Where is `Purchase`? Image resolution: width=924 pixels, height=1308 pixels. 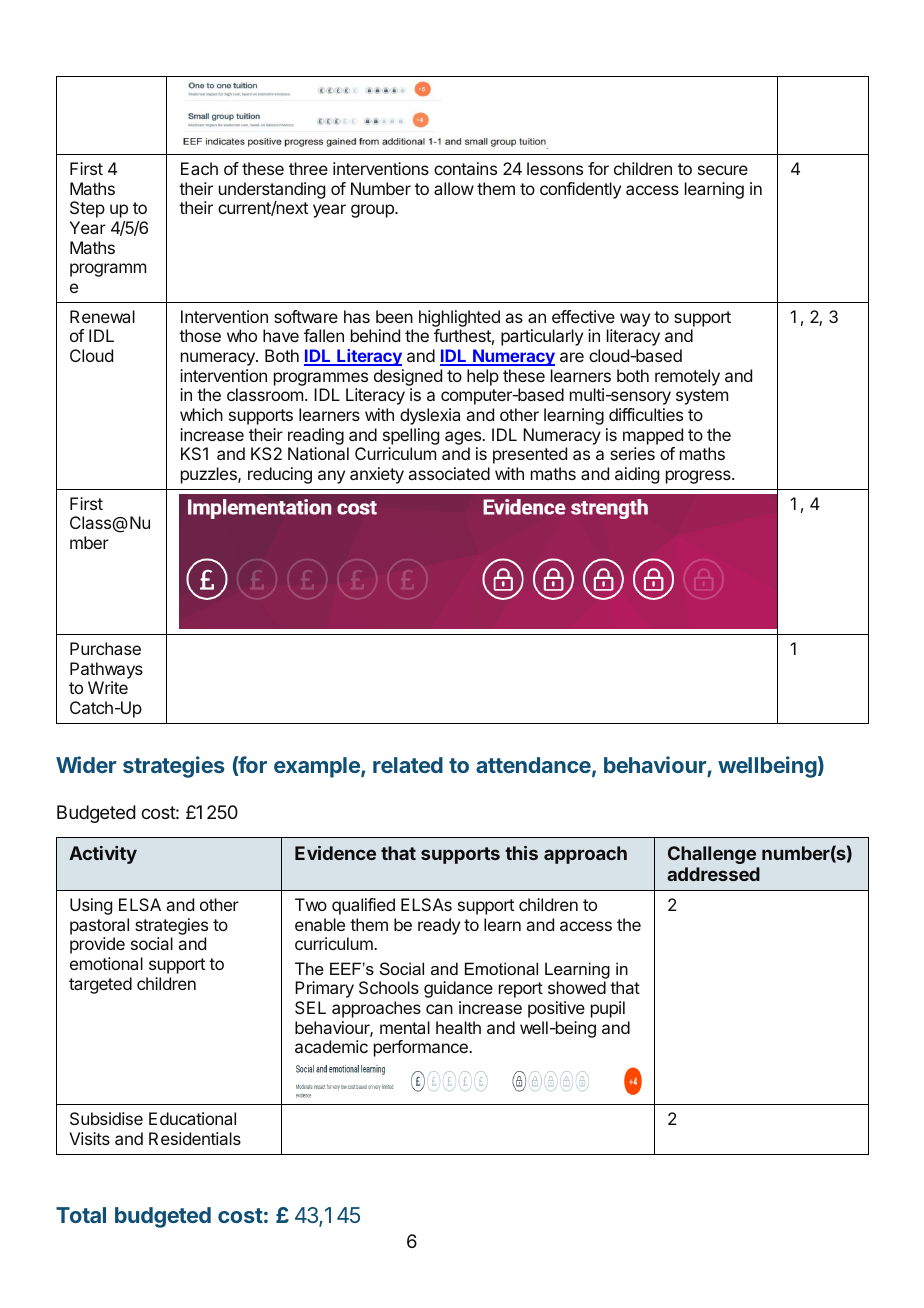 Purchase is located at coordinates (105, 648).
